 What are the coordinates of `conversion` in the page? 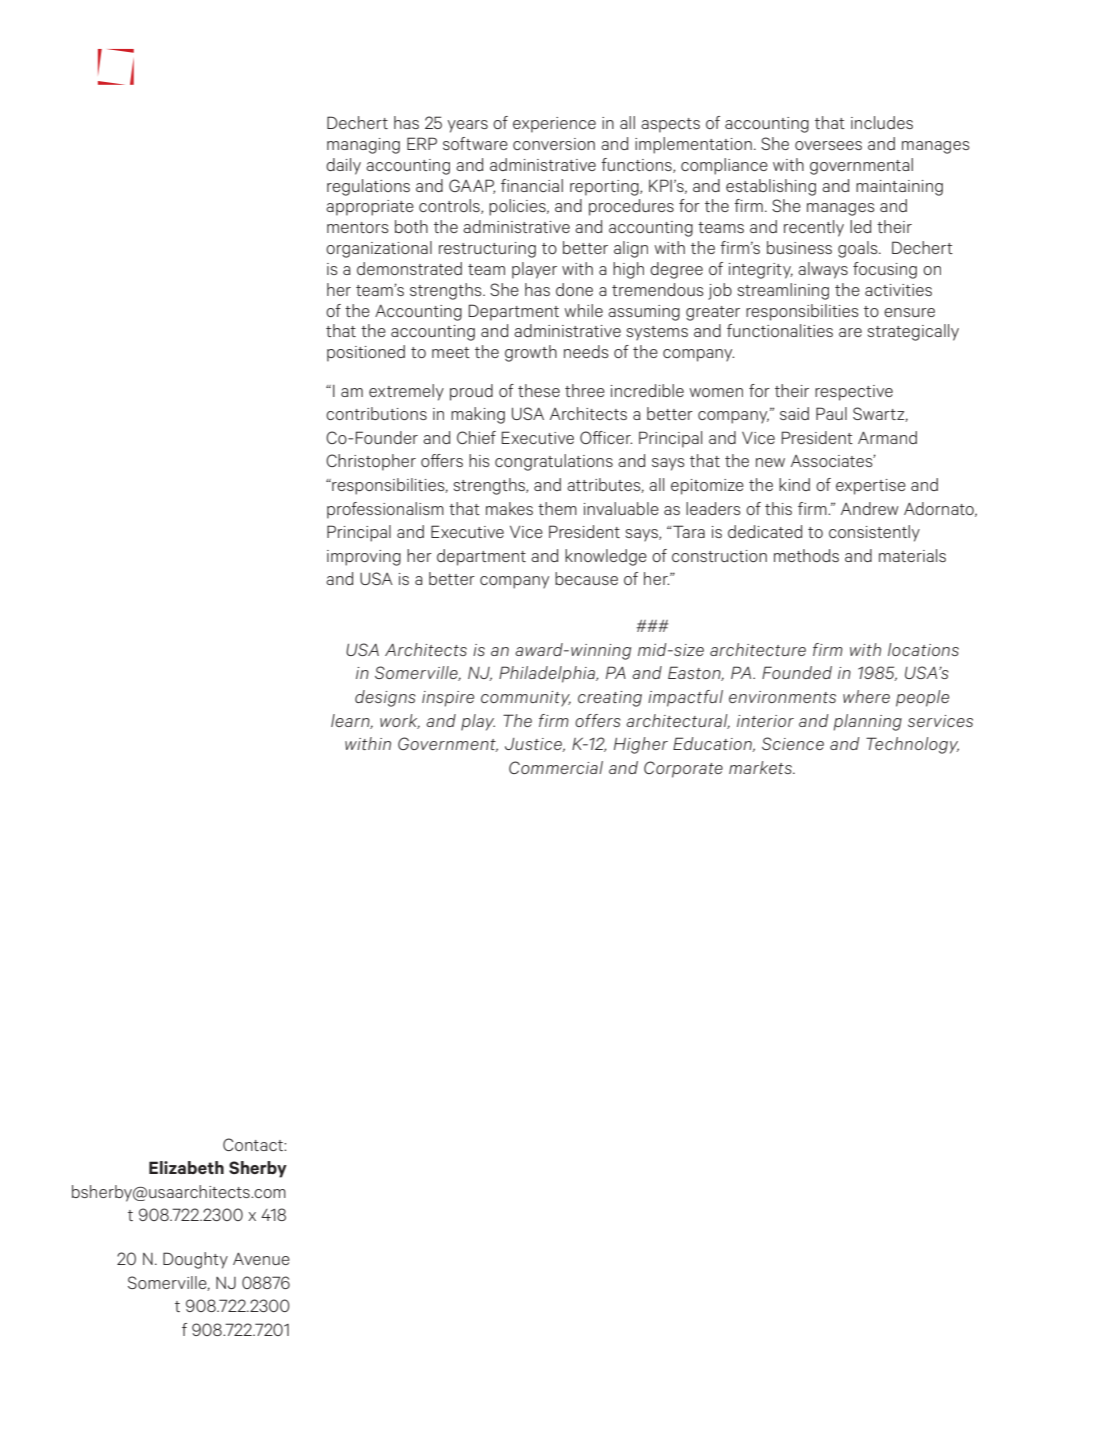 It's located at (554, 144).
